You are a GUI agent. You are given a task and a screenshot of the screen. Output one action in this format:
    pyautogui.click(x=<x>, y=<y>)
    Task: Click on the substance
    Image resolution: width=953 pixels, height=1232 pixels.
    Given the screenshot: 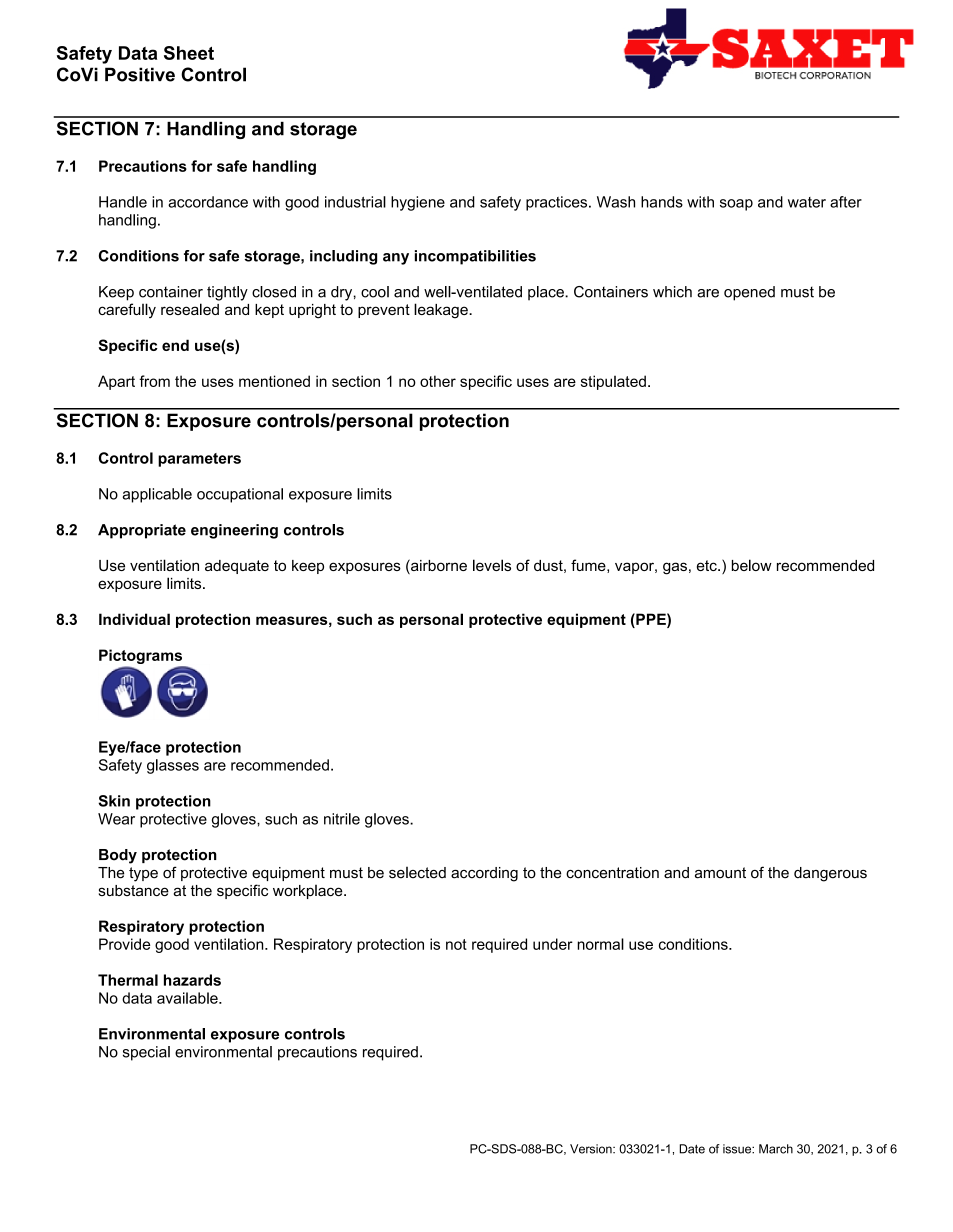 What is the action you would take?
    pyautogui.click(x=134, y=890)
